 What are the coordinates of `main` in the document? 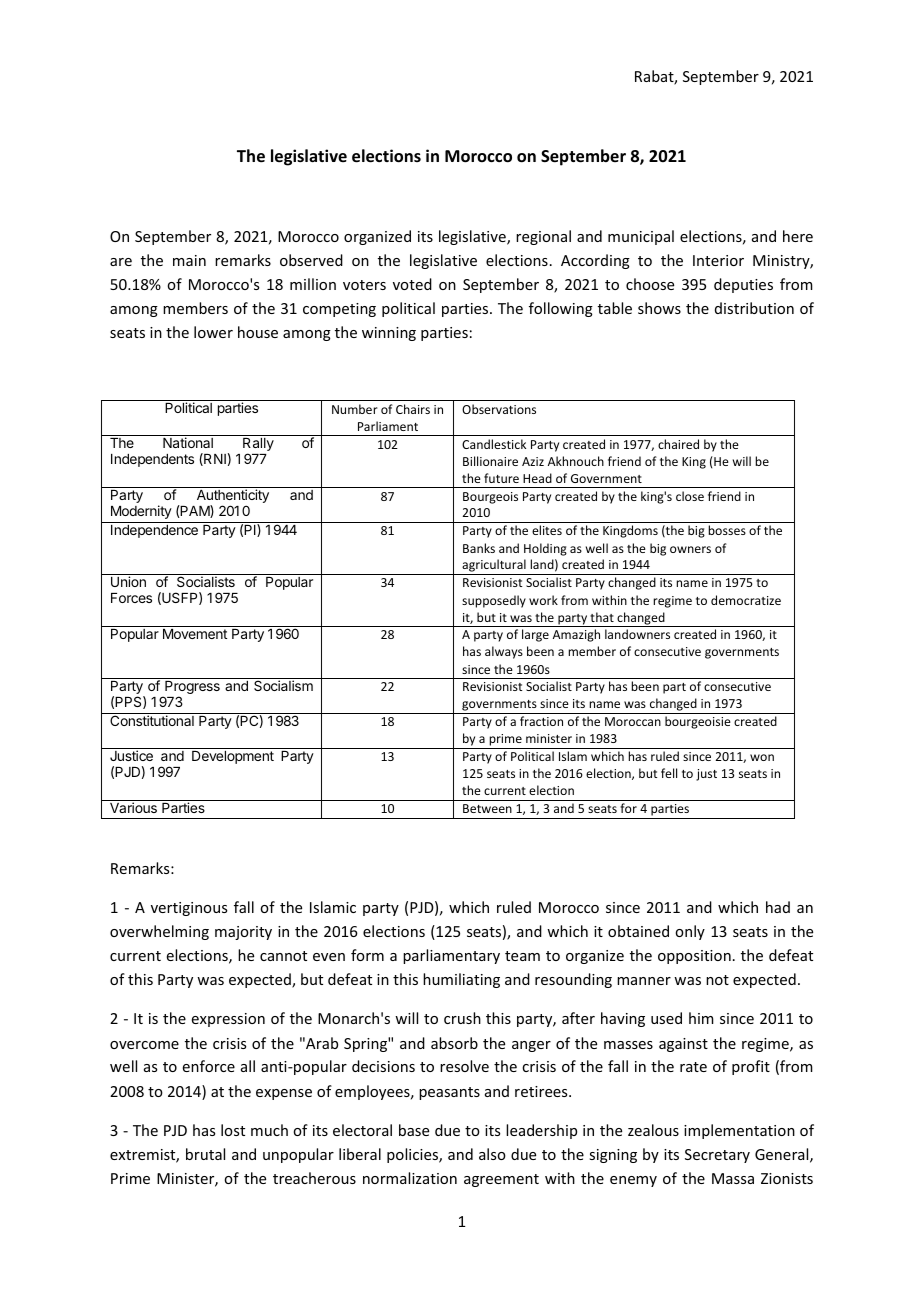 It's located at (189, 260).
